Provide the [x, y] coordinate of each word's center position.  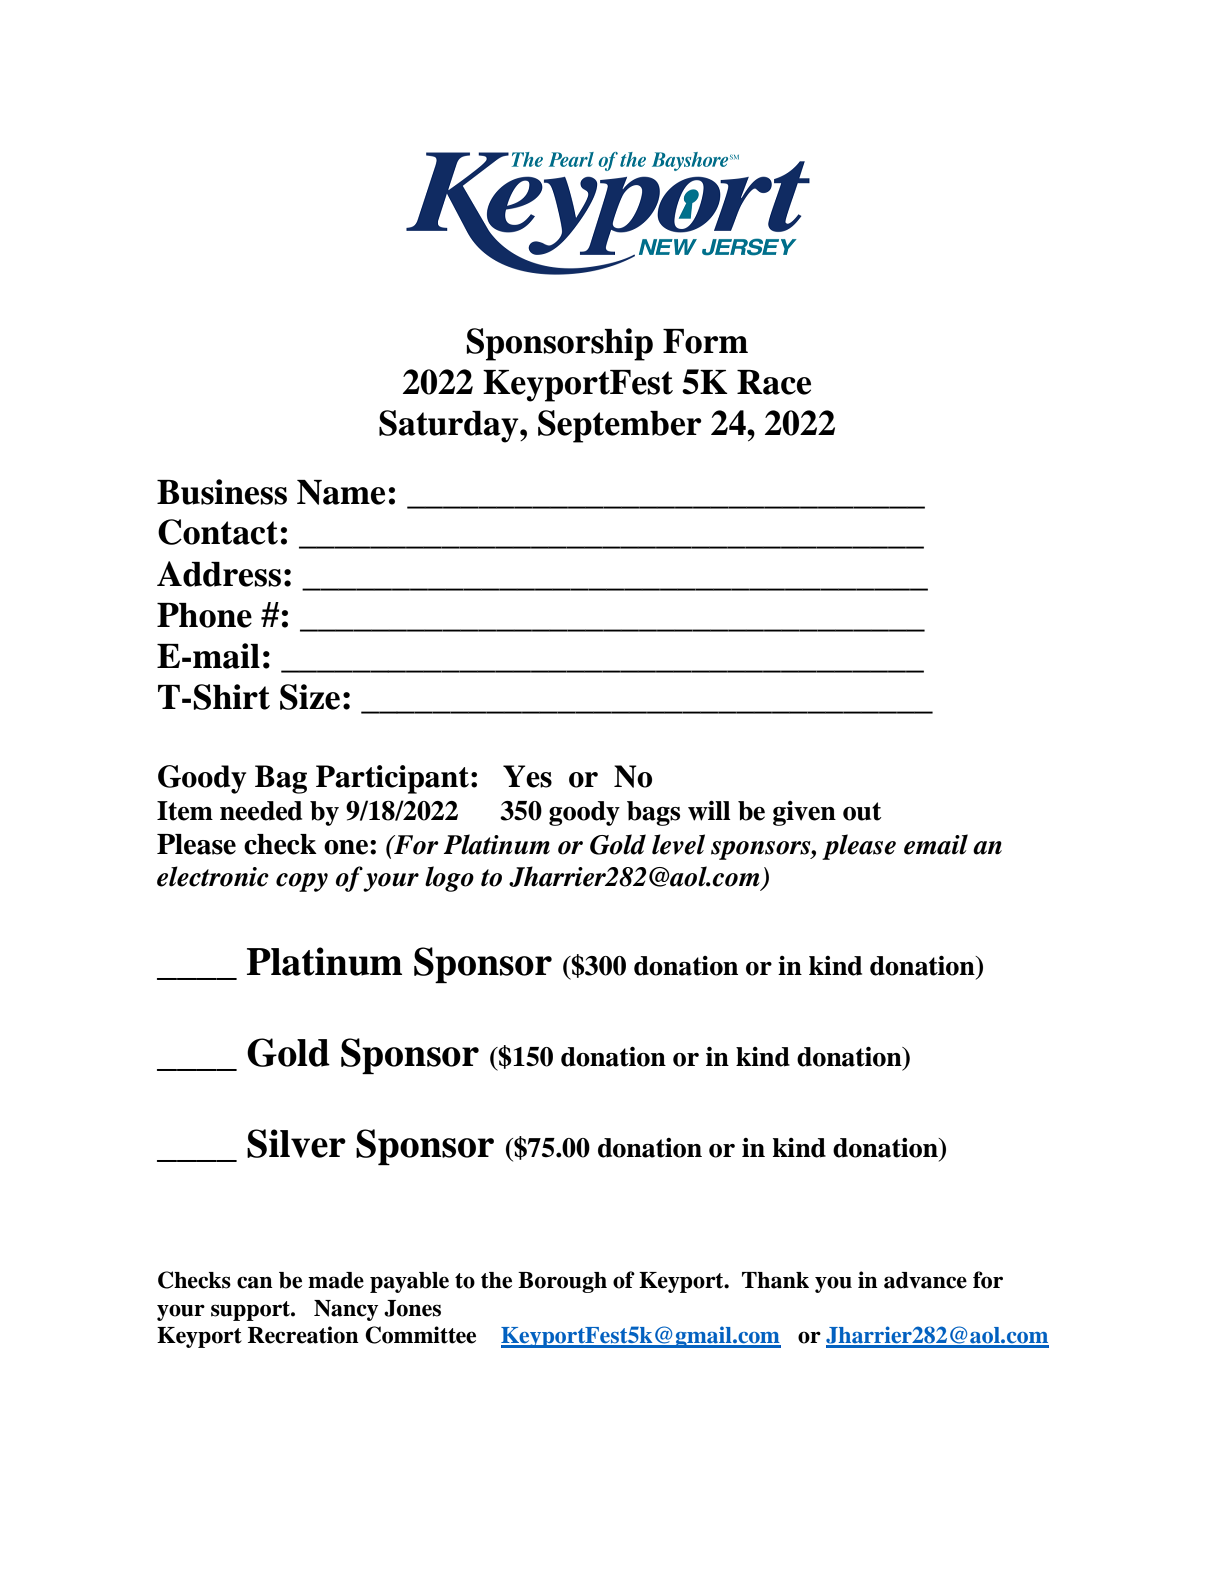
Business [222, 492]
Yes [527, 776]
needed [261, 811]
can [255, 1282]
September [620, 426]
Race [774, 382]
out [862, 811]
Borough [562, 1282]
